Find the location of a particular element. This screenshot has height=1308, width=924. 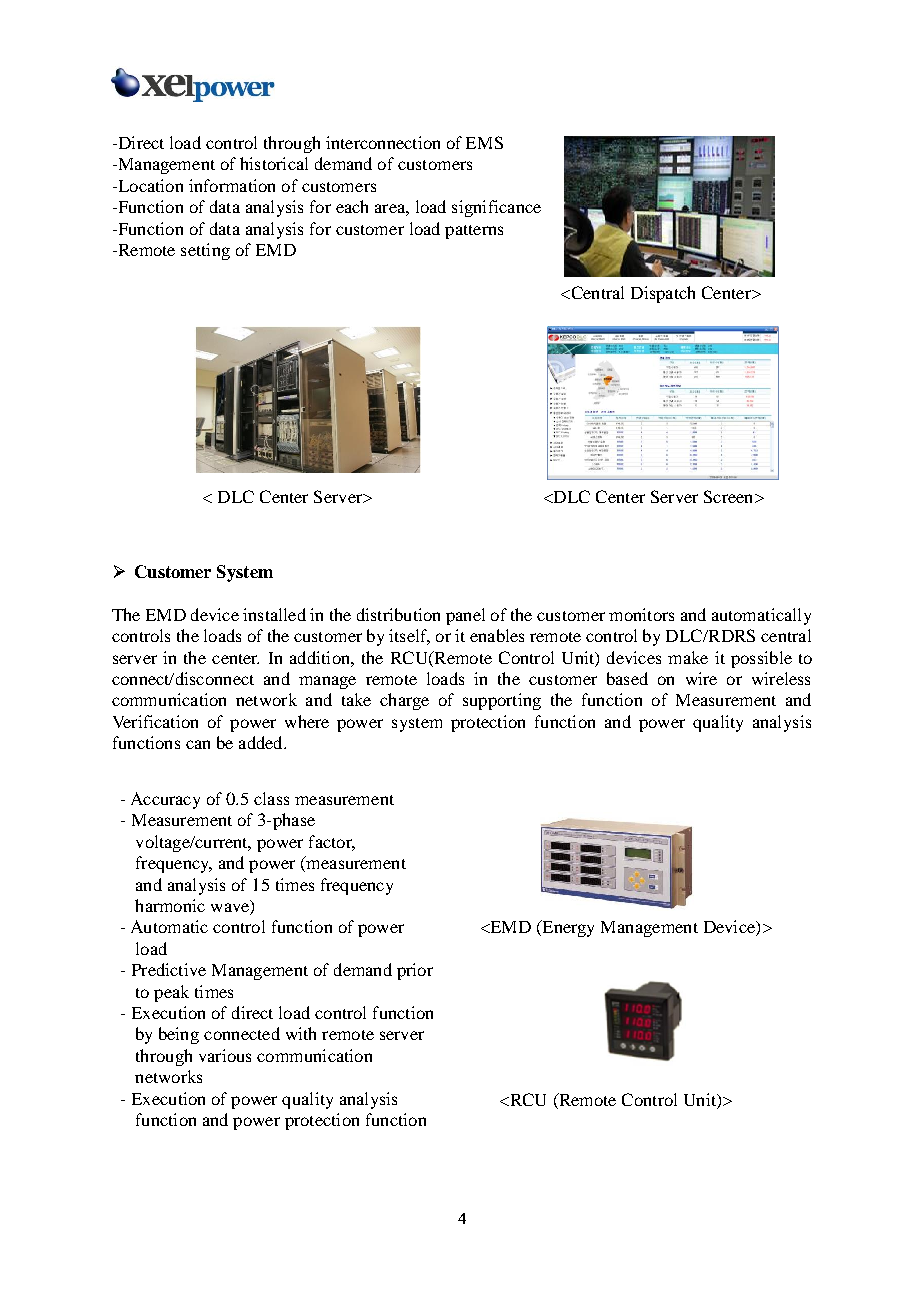

various is located at coordinates (225, 1055).
